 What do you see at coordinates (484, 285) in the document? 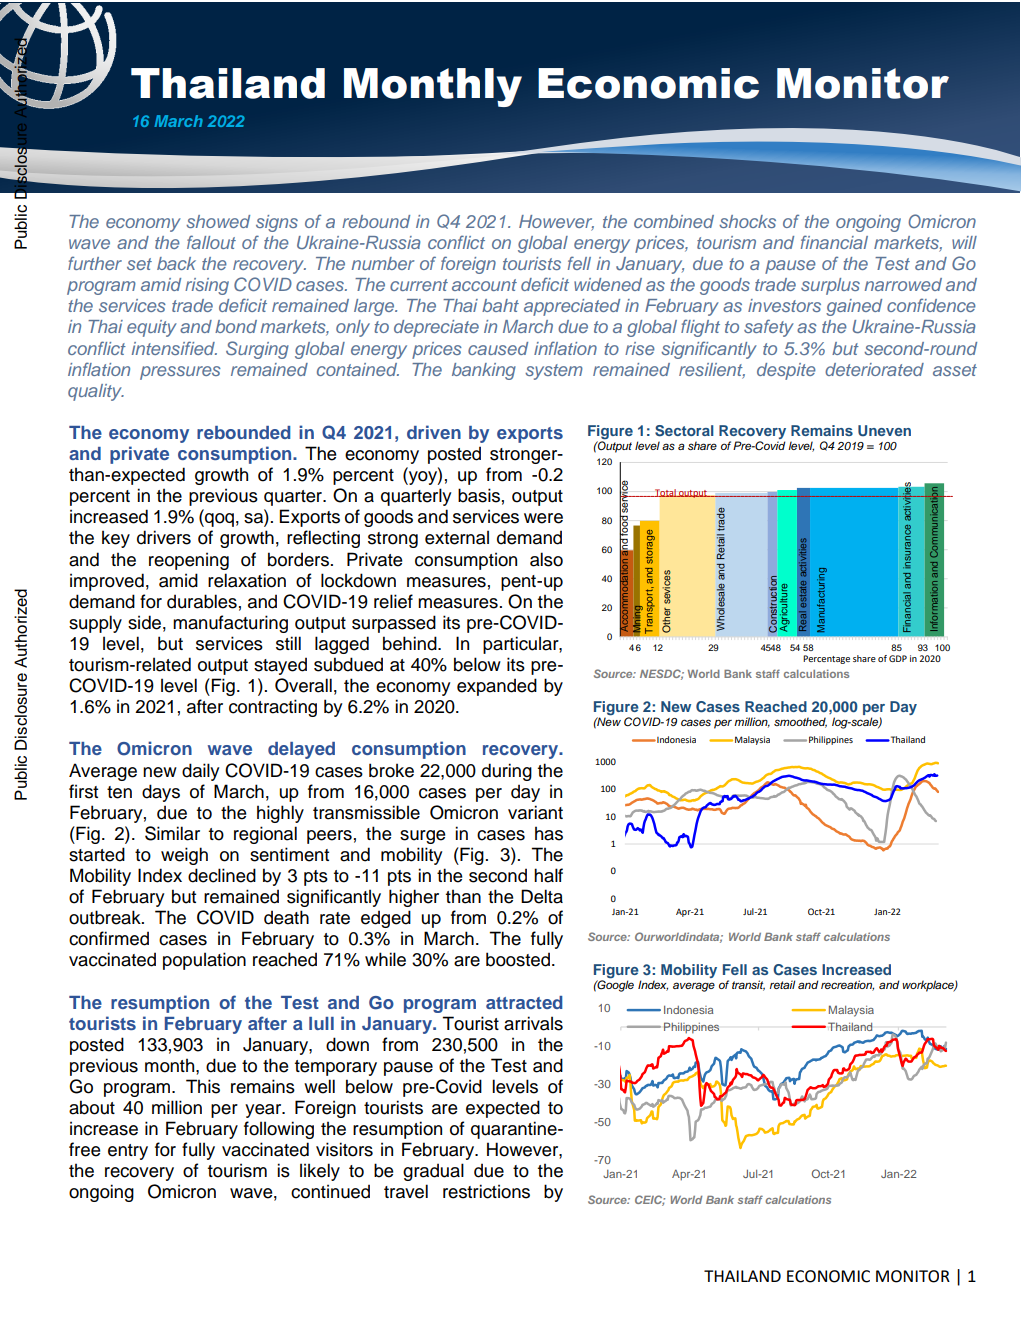
I see `account` at bounding box center [484, 285].
